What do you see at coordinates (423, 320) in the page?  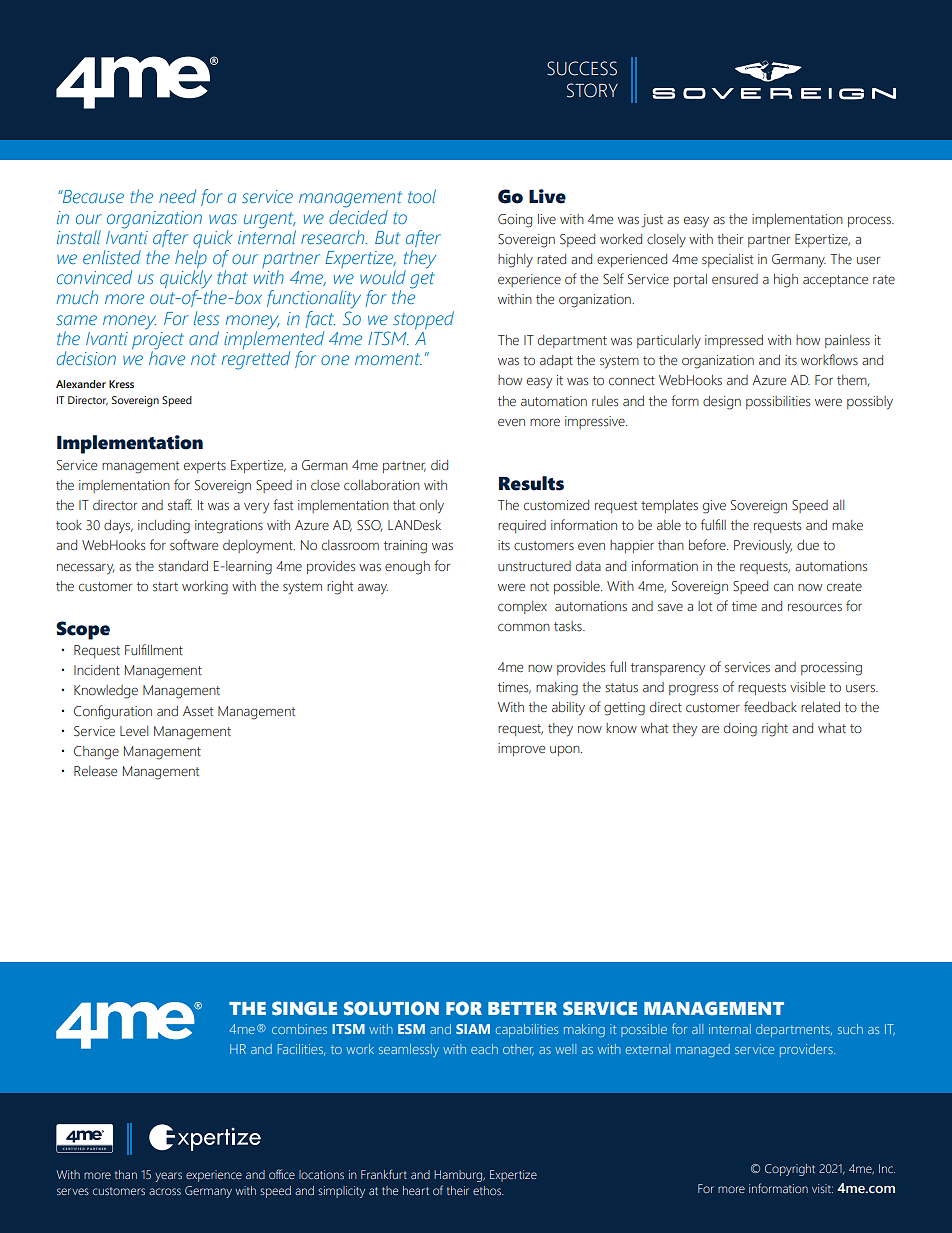 I see `stopped` at bounding box center [423, 320].
